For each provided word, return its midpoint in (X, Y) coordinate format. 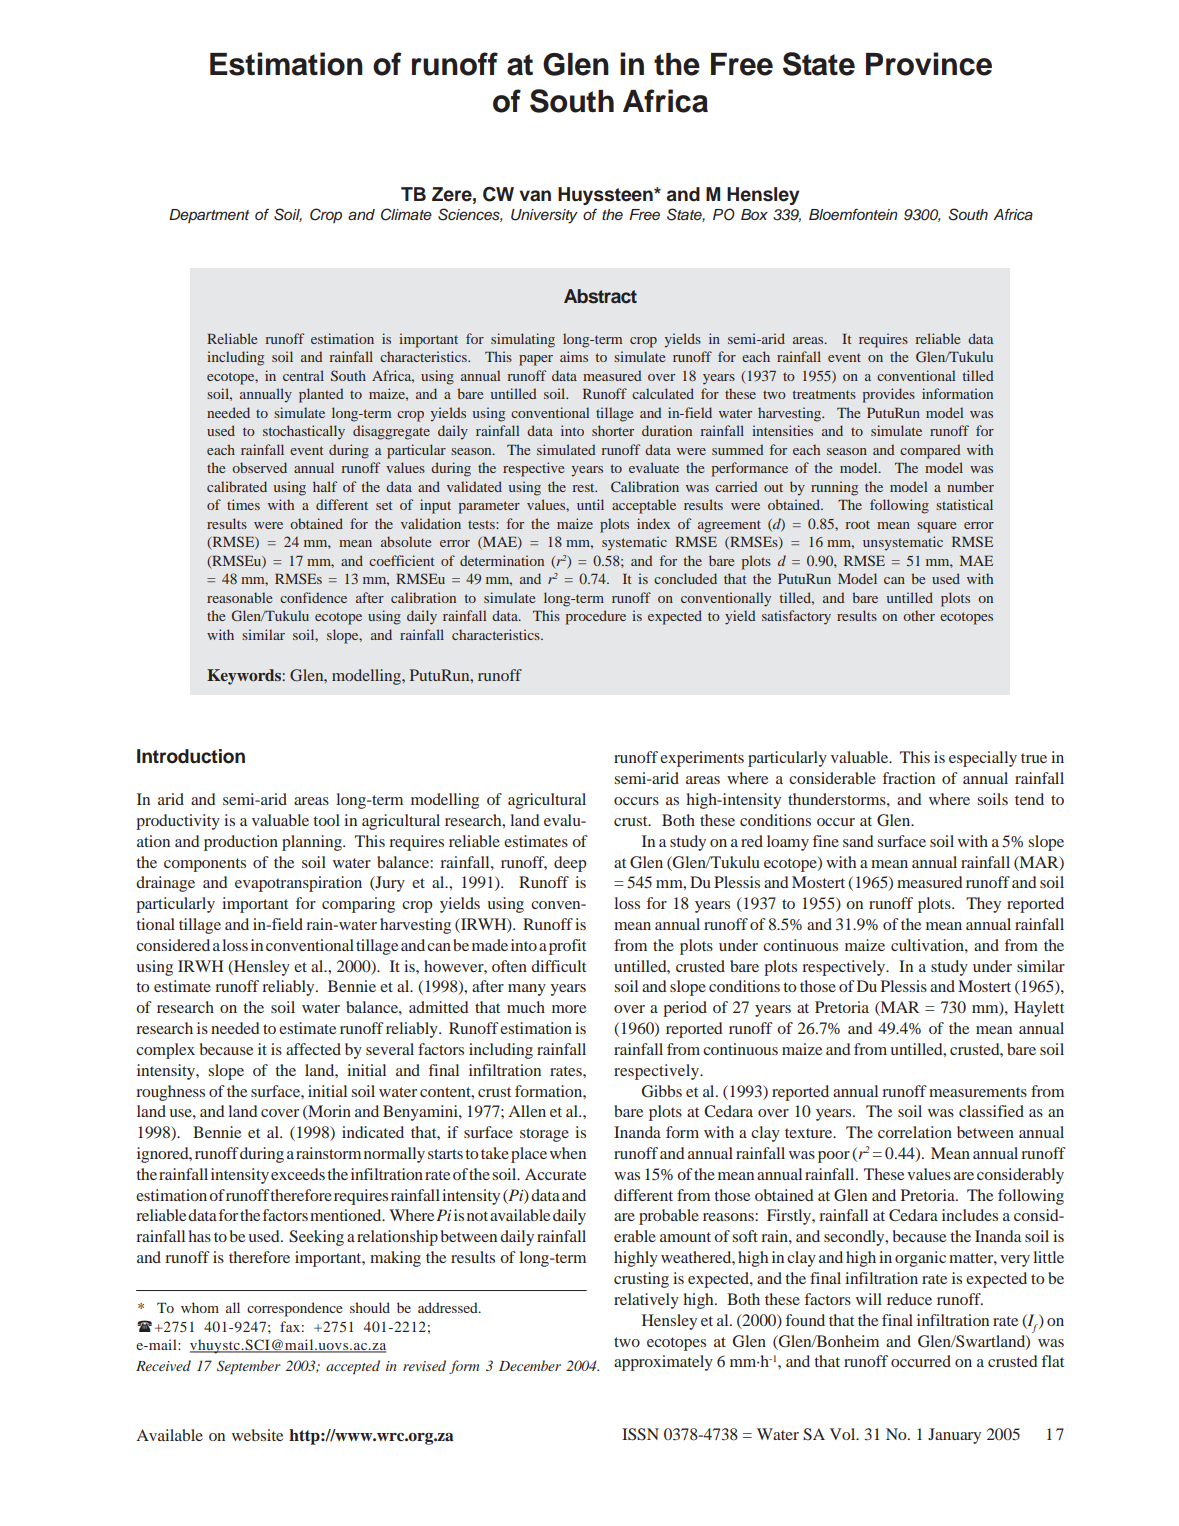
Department (209, 216)
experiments (702, 759)
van (535, 196)
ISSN (640, 1434)
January (954, 1436)
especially (983, 759)
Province (929, 64)
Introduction (191, 756)
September (249, 1367)
